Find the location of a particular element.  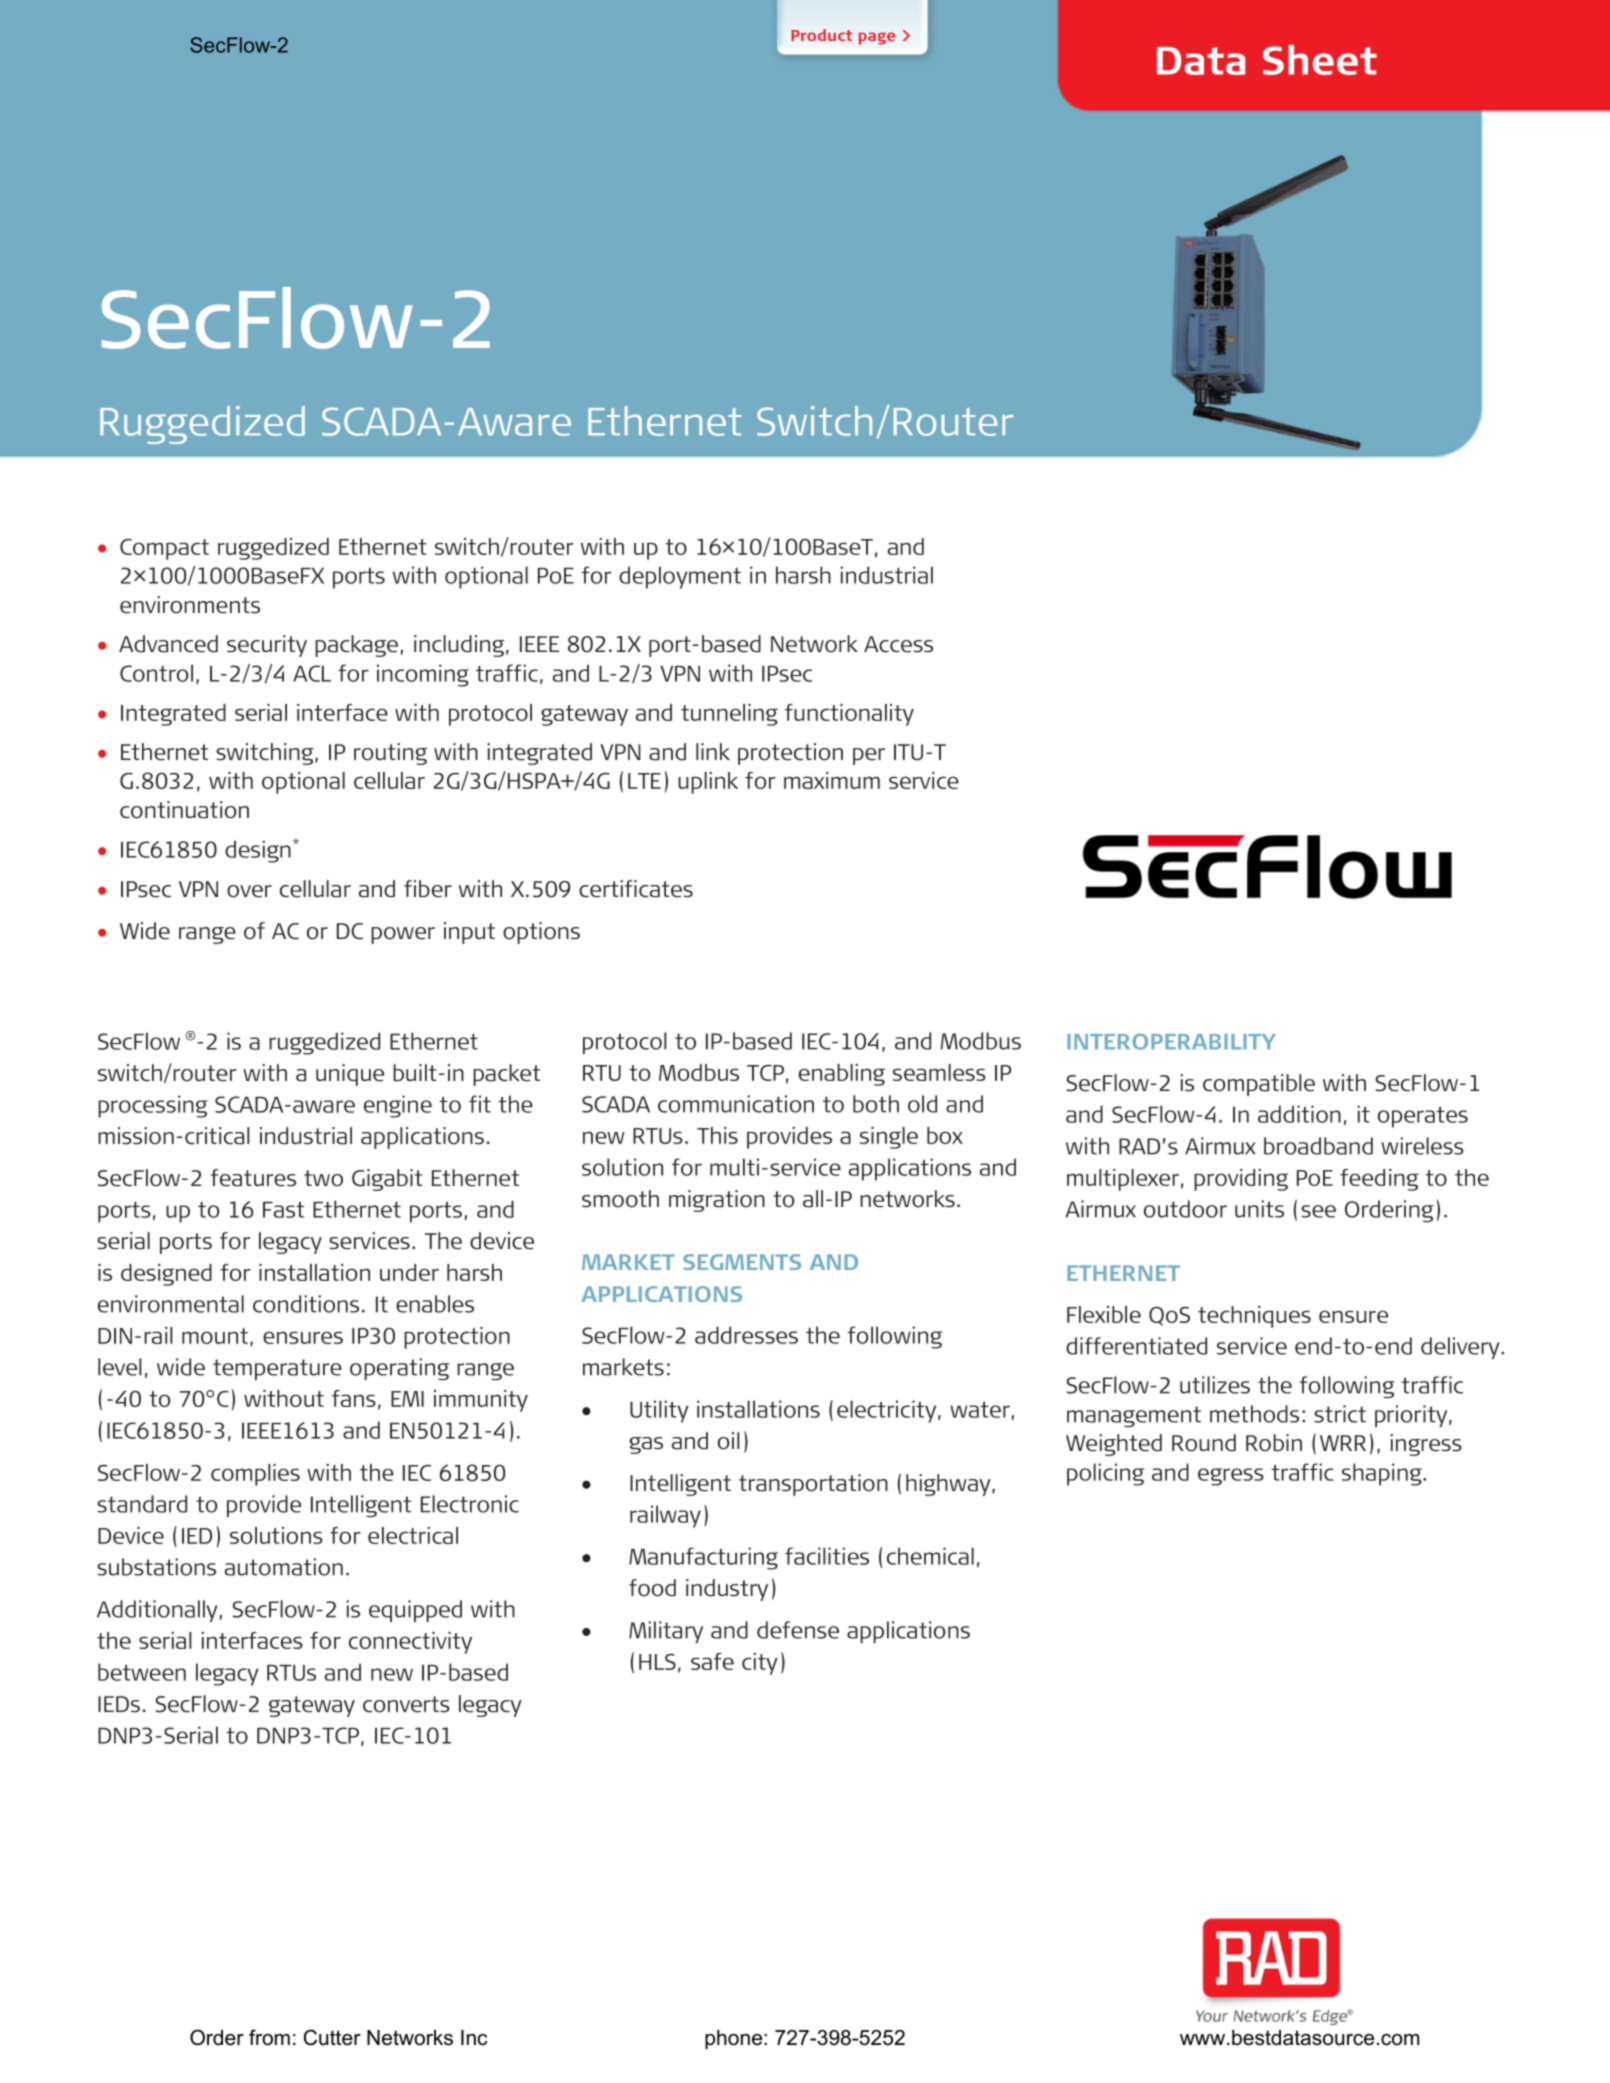

Access is located at coordinates (898, 644).
